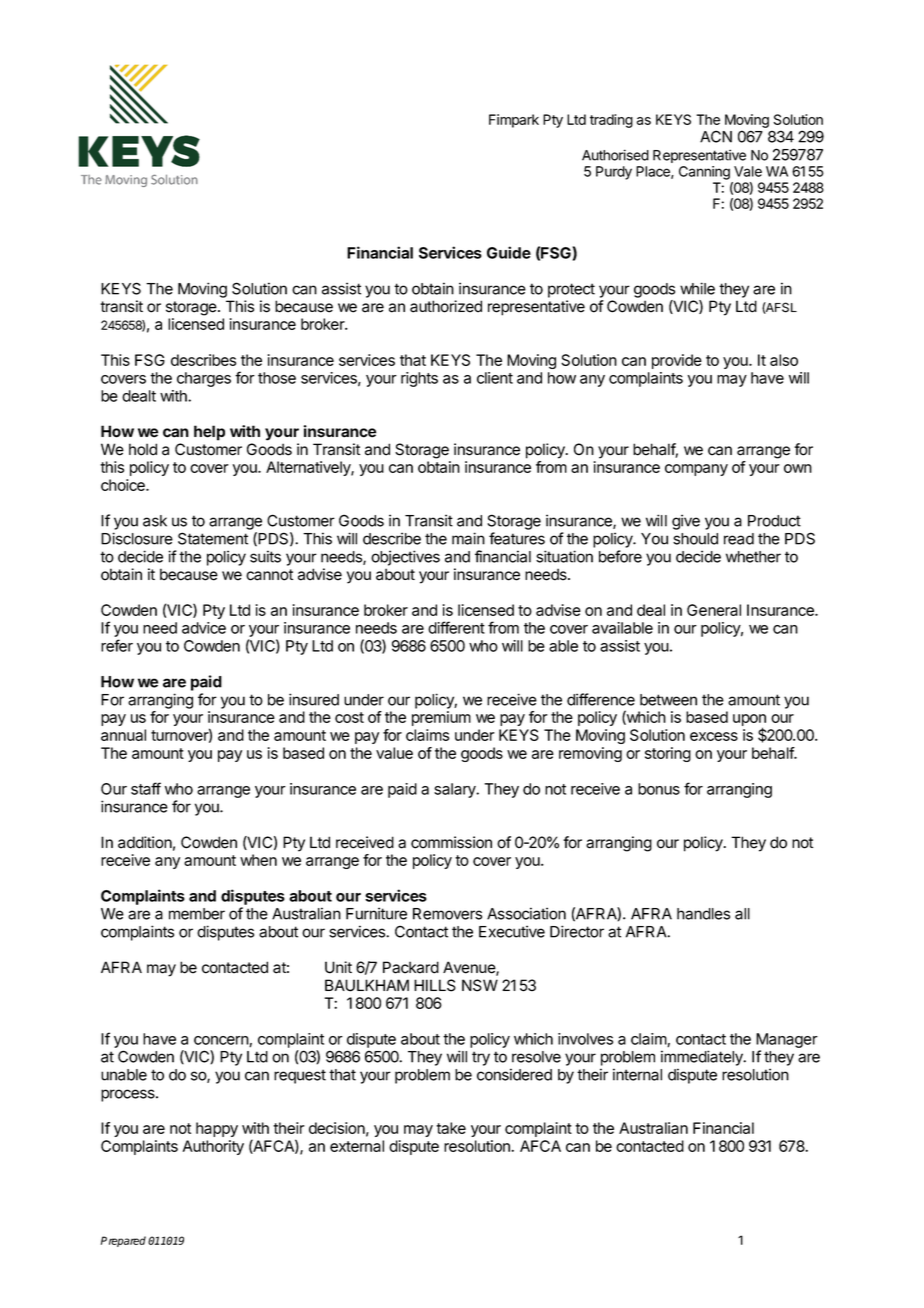 This image has width=924, height=1308. Describe the element at coordinates (714, 610) in the image. I see `General` at that location.
